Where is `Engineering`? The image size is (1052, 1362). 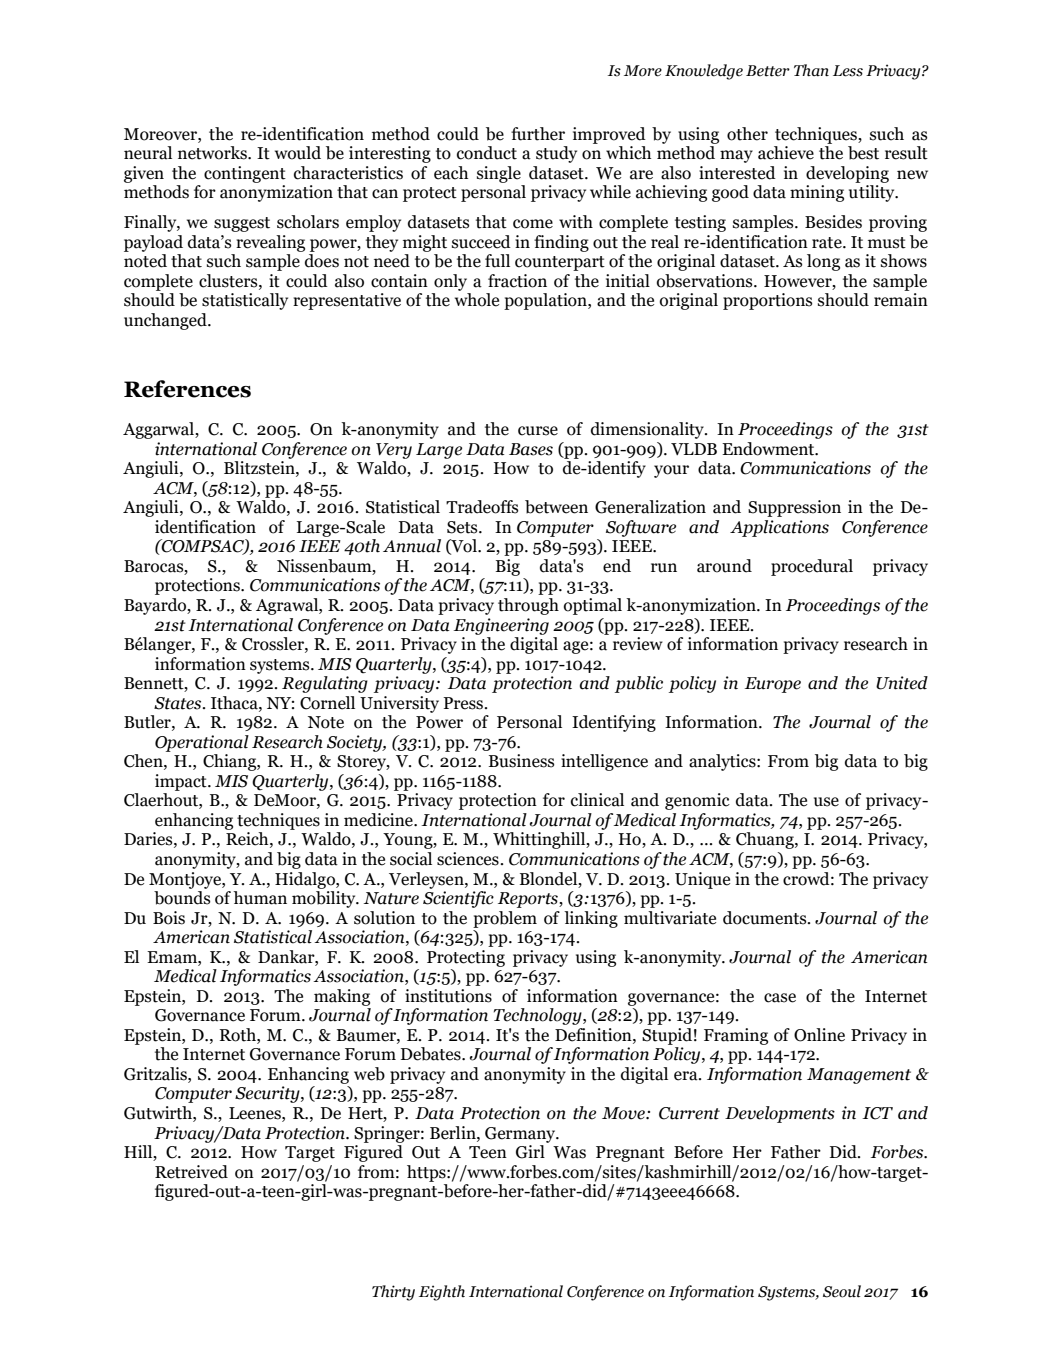
Engineering is located at coordinates (501, 626).
